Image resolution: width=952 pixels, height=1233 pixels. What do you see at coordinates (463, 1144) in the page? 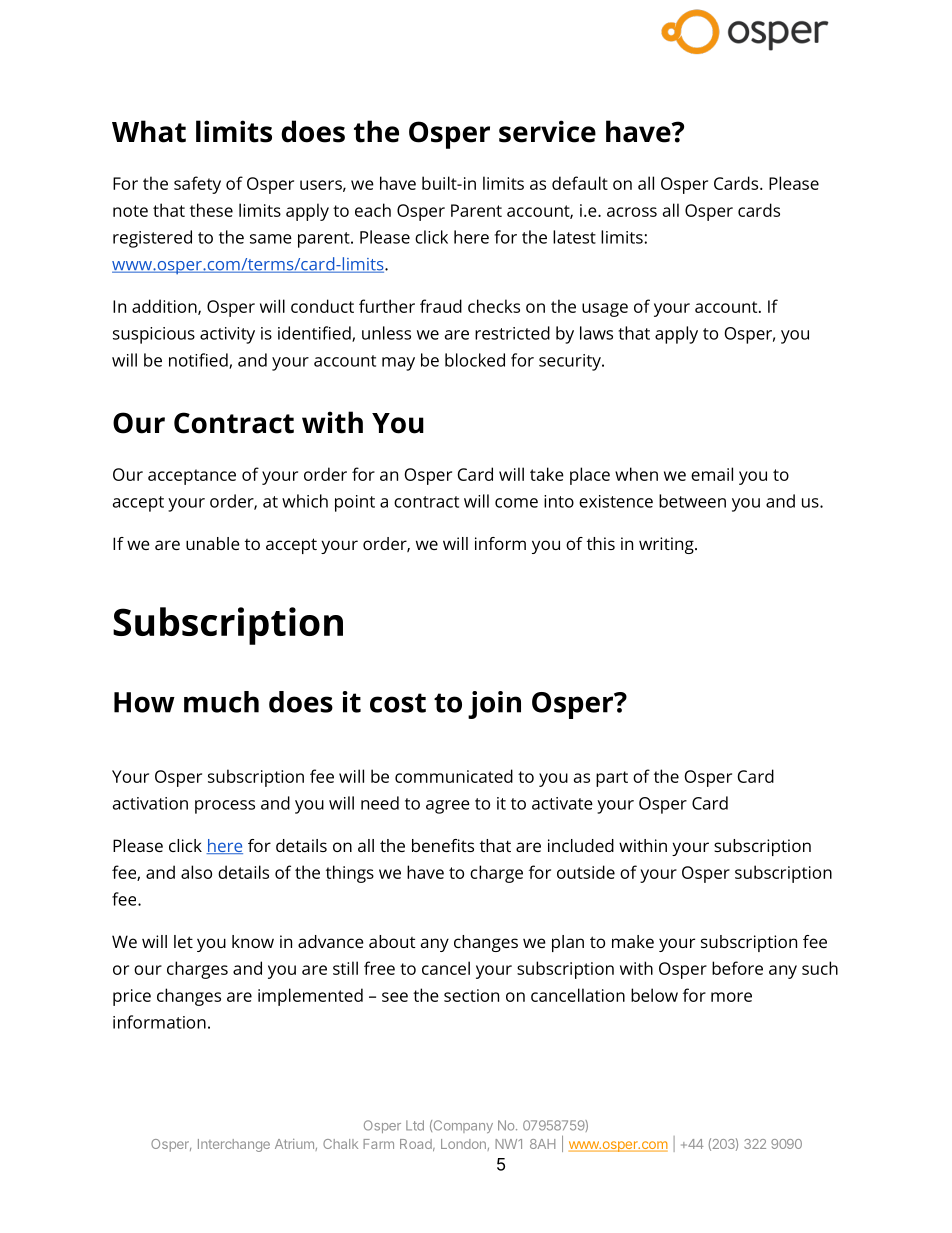
I see `London` at bounding box center [463, 1144].
